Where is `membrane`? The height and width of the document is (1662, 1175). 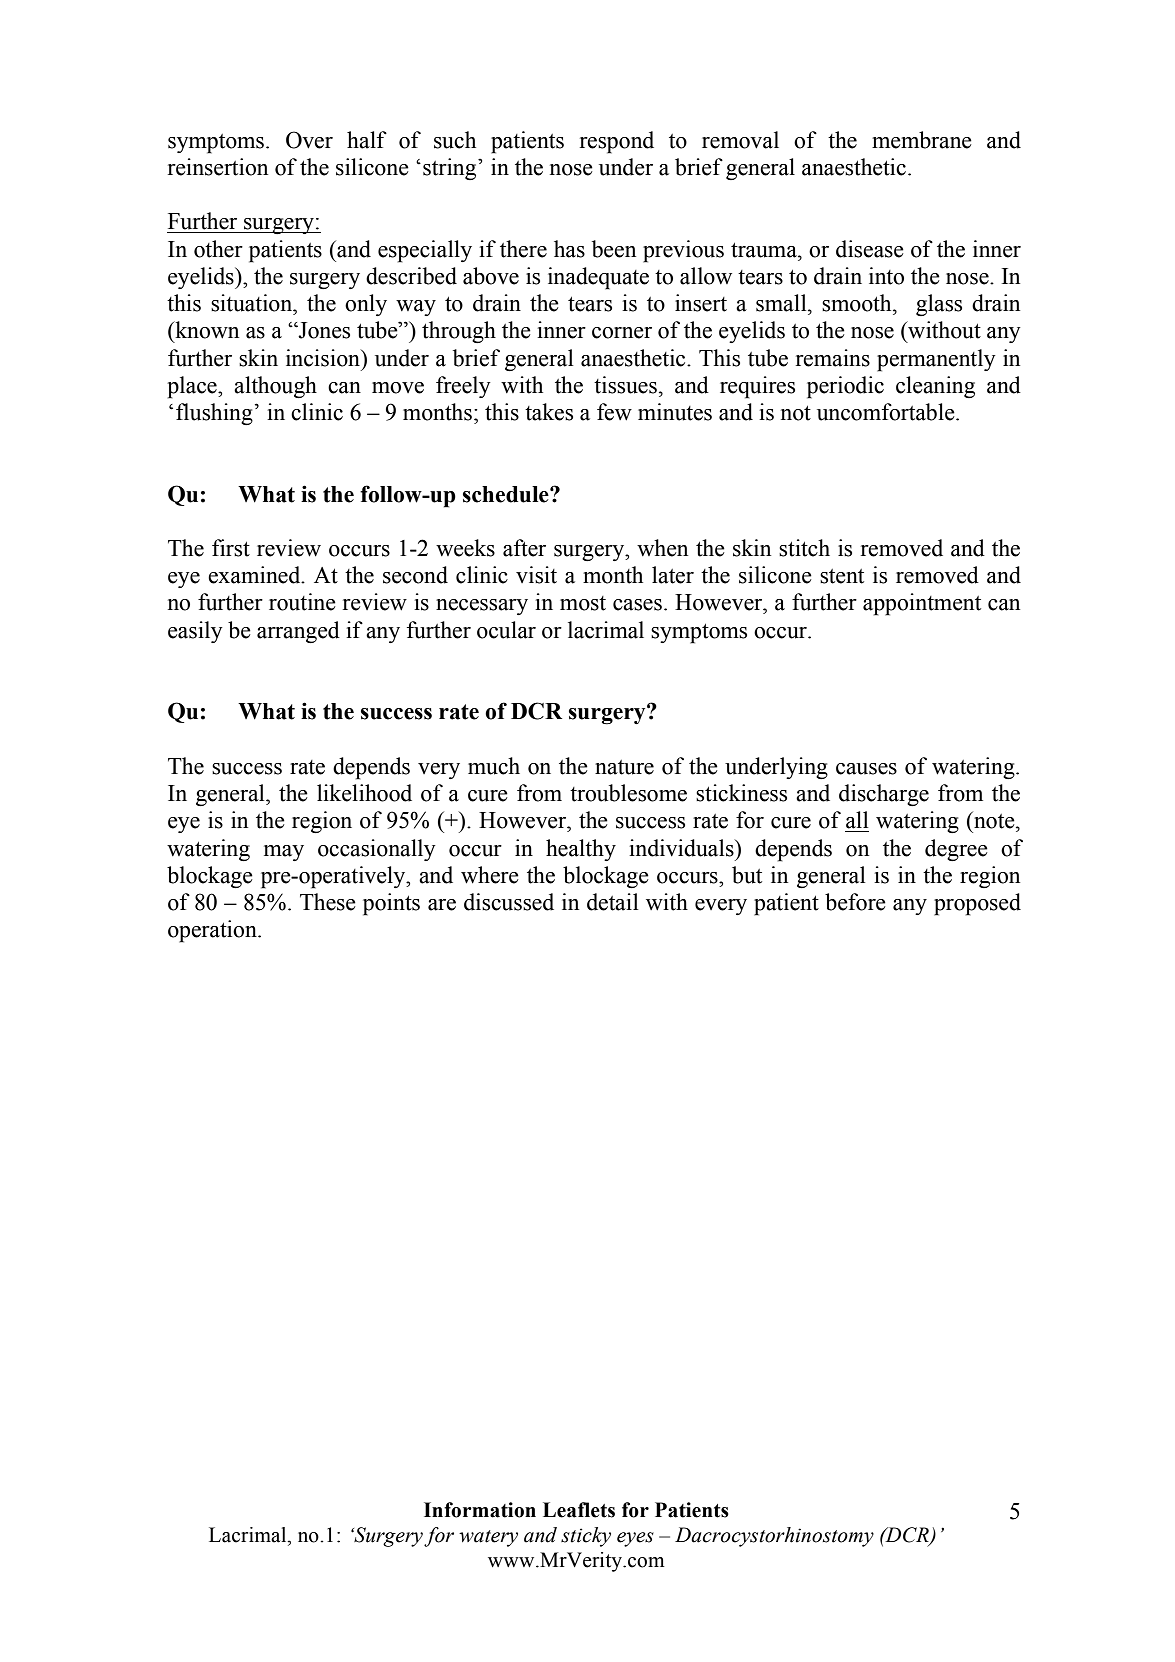
membrane is located at coordinates (922, 140).
